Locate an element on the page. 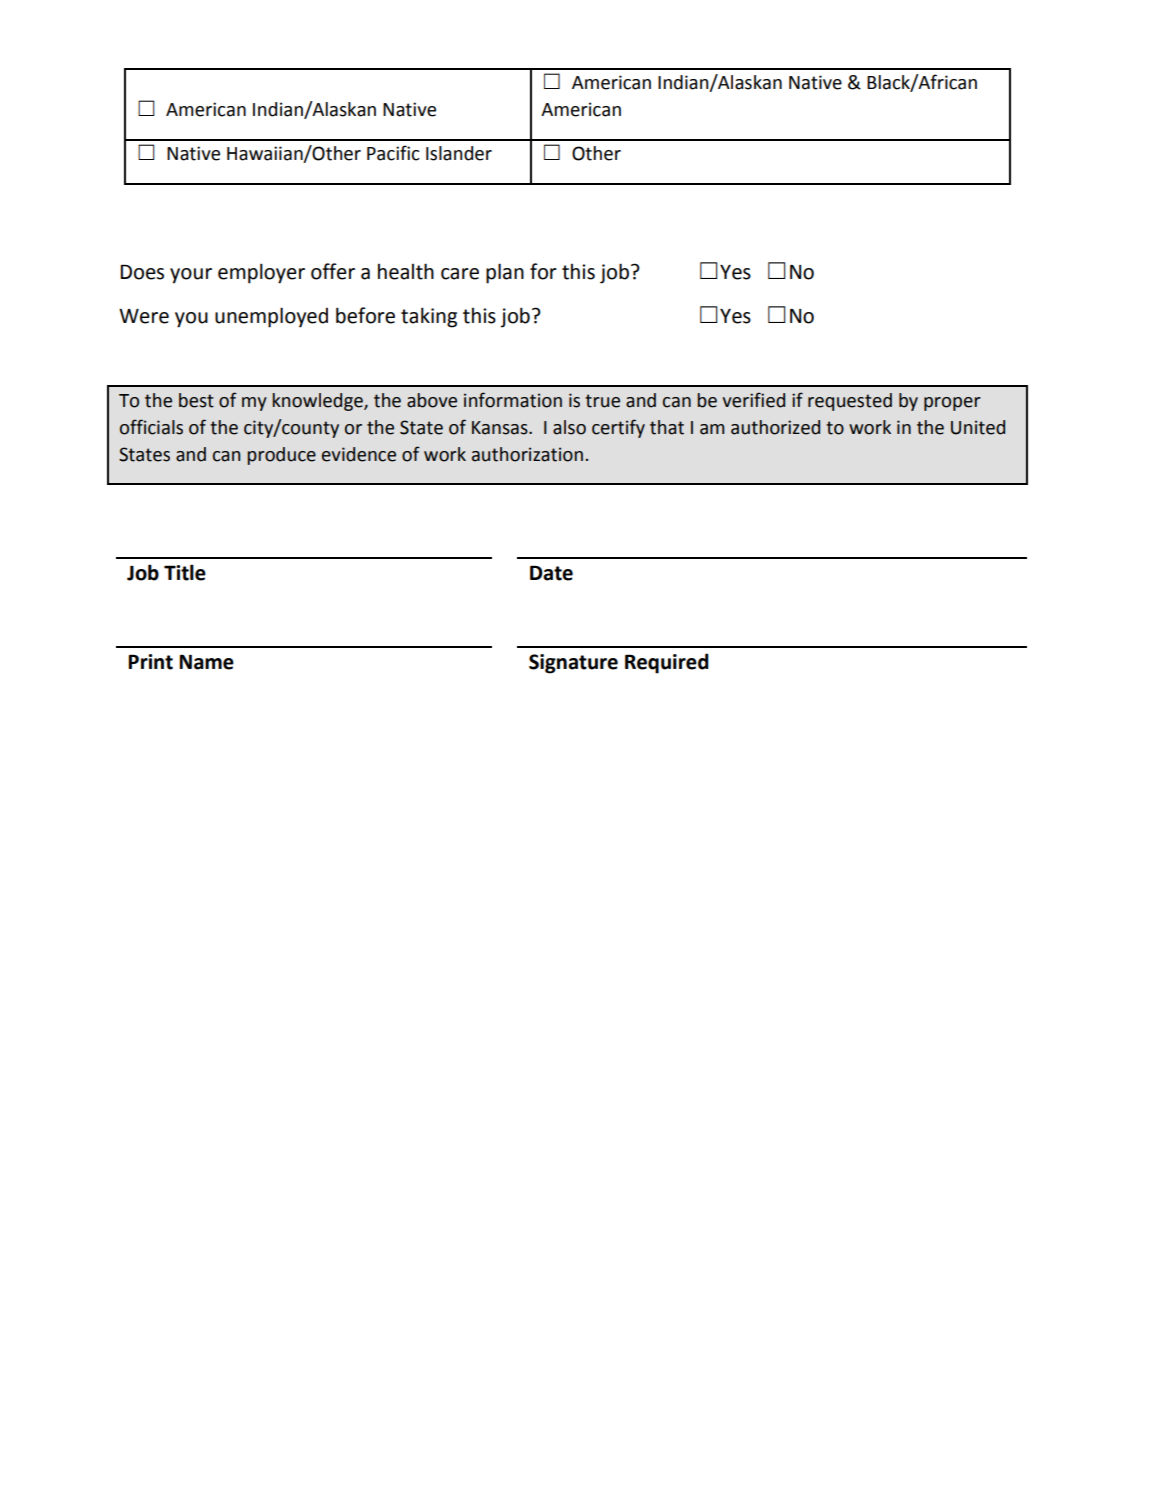  Islander is located at coordinates (459, 153).
